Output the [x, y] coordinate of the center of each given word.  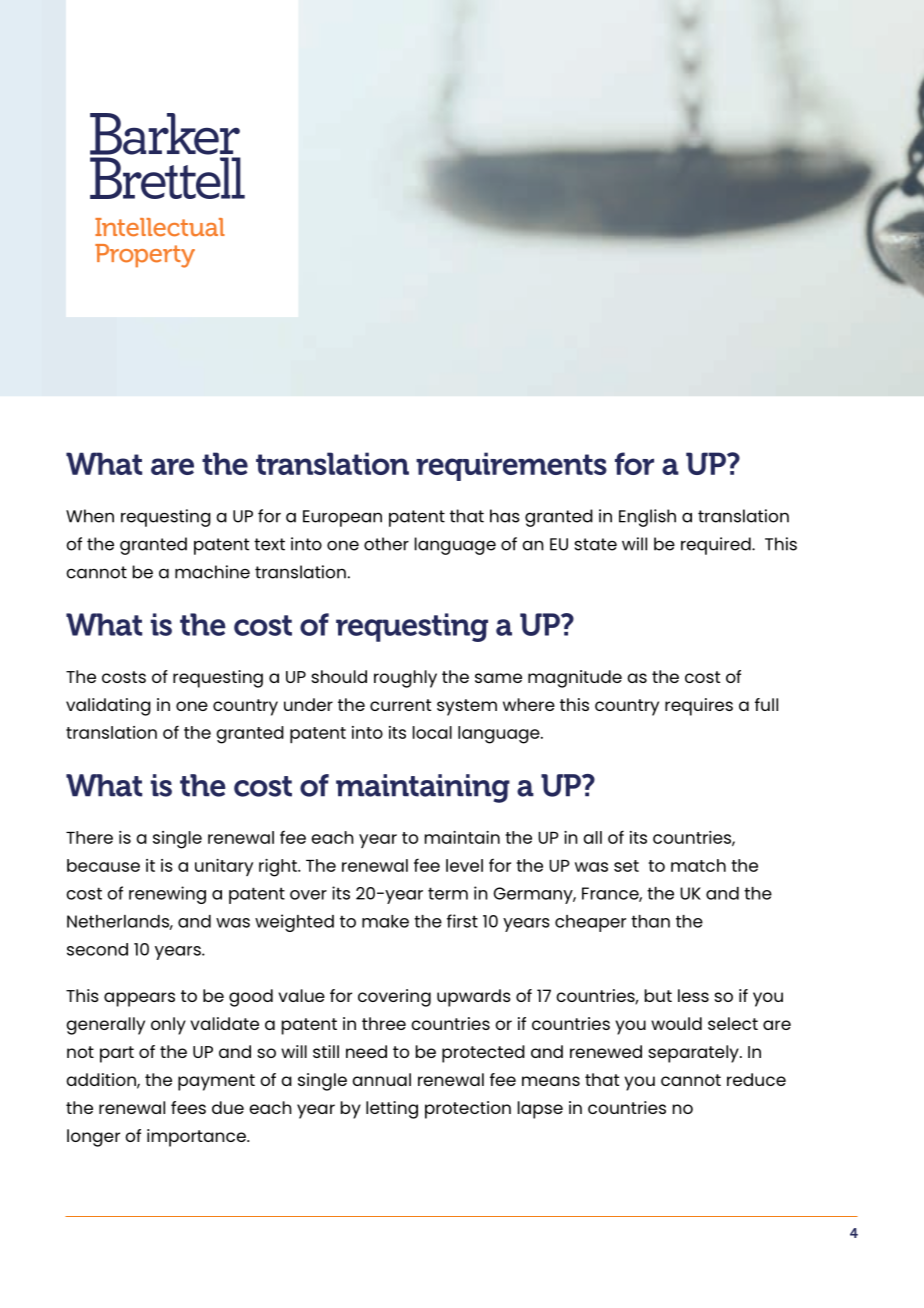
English [647, 518]
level [464, 865]
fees [188, 1107]
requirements [511, 466]
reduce [756, 1079]
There [89, 837]
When [90, 516]
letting [392, 1110]
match [698, 865]
